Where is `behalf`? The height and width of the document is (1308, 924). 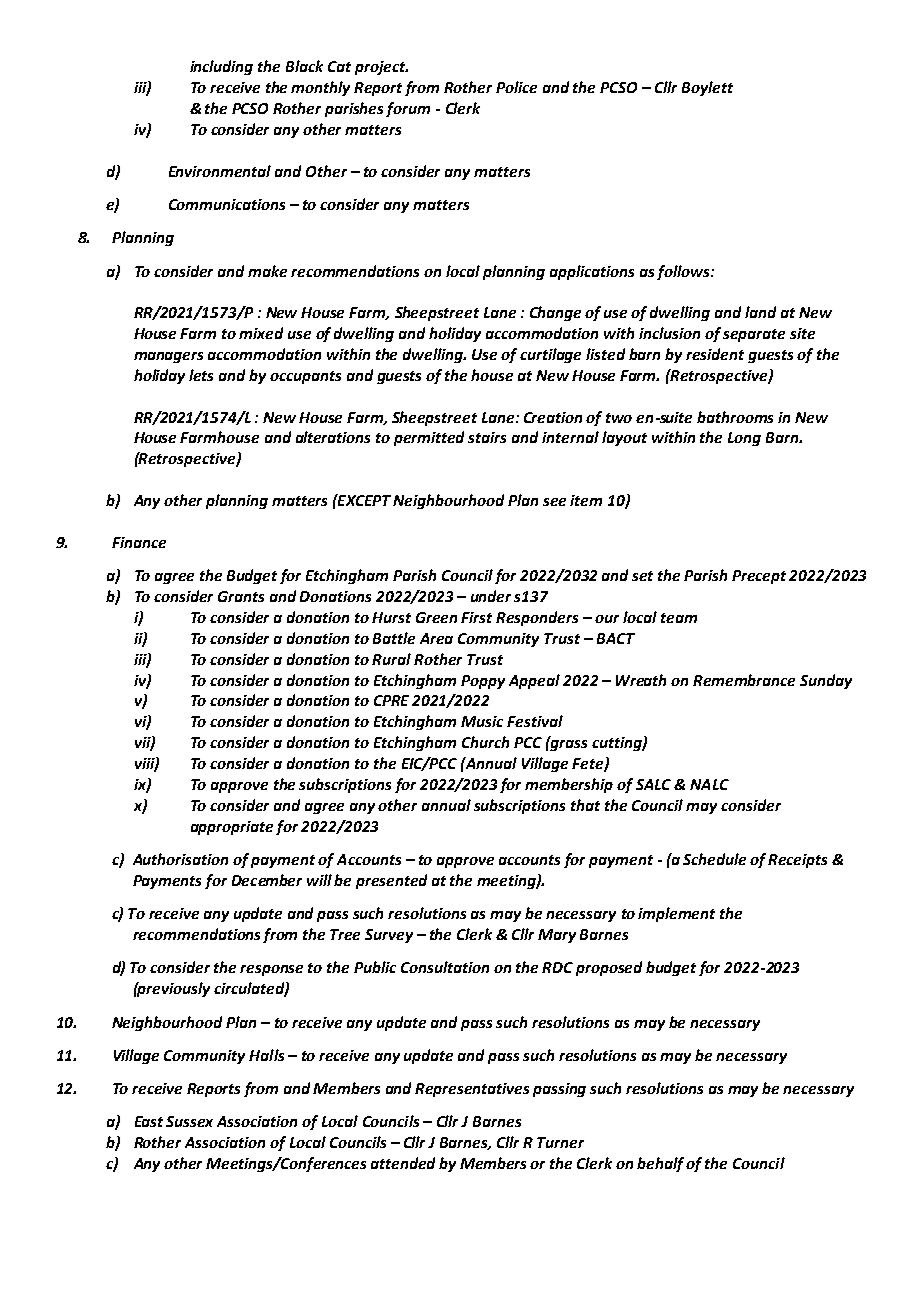
behalf is located at coordinates (662, 1164).
